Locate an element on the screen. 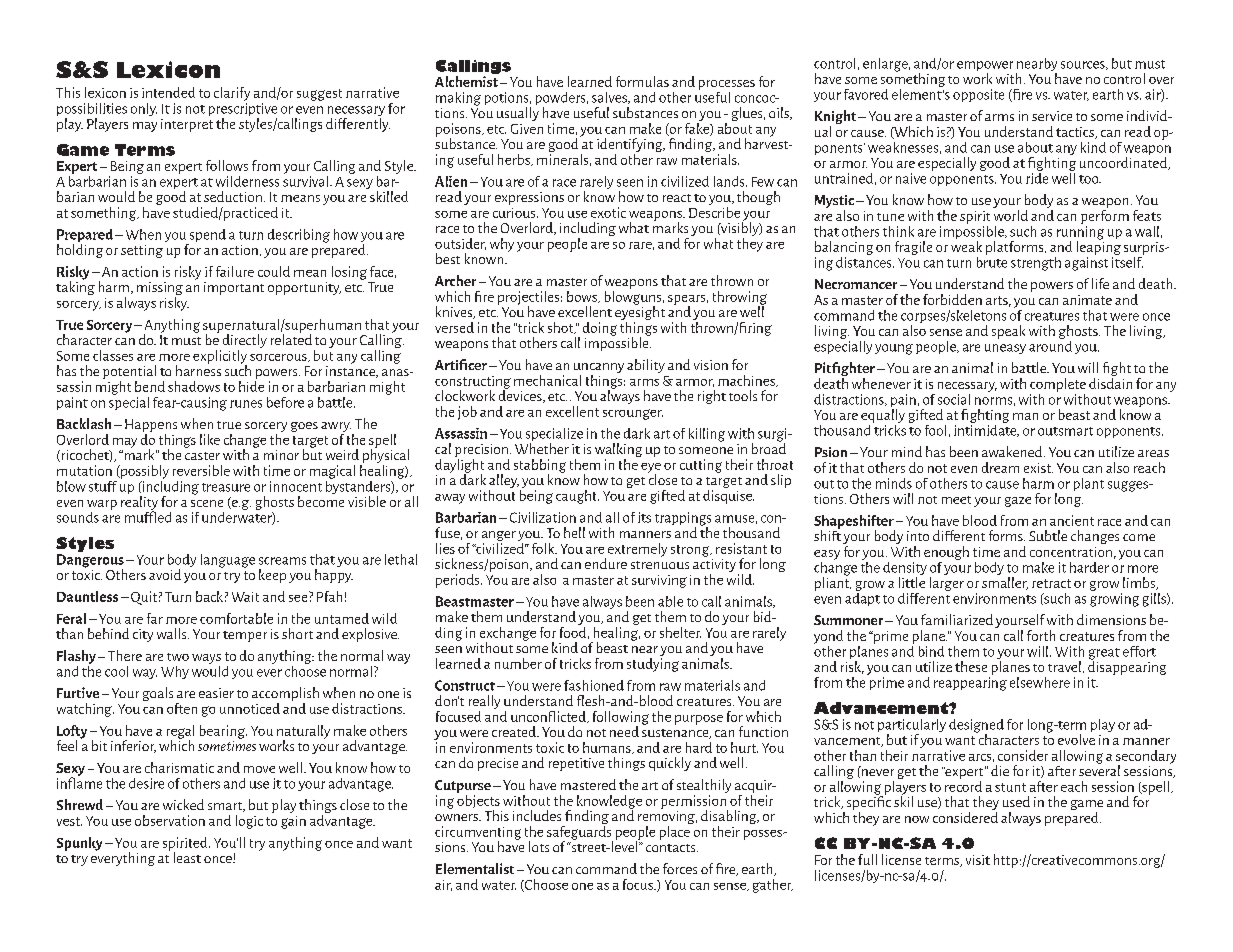 Image resolution: width=1233 pixels, height=952 pixels. intended is located at coordinates (168, 92).
